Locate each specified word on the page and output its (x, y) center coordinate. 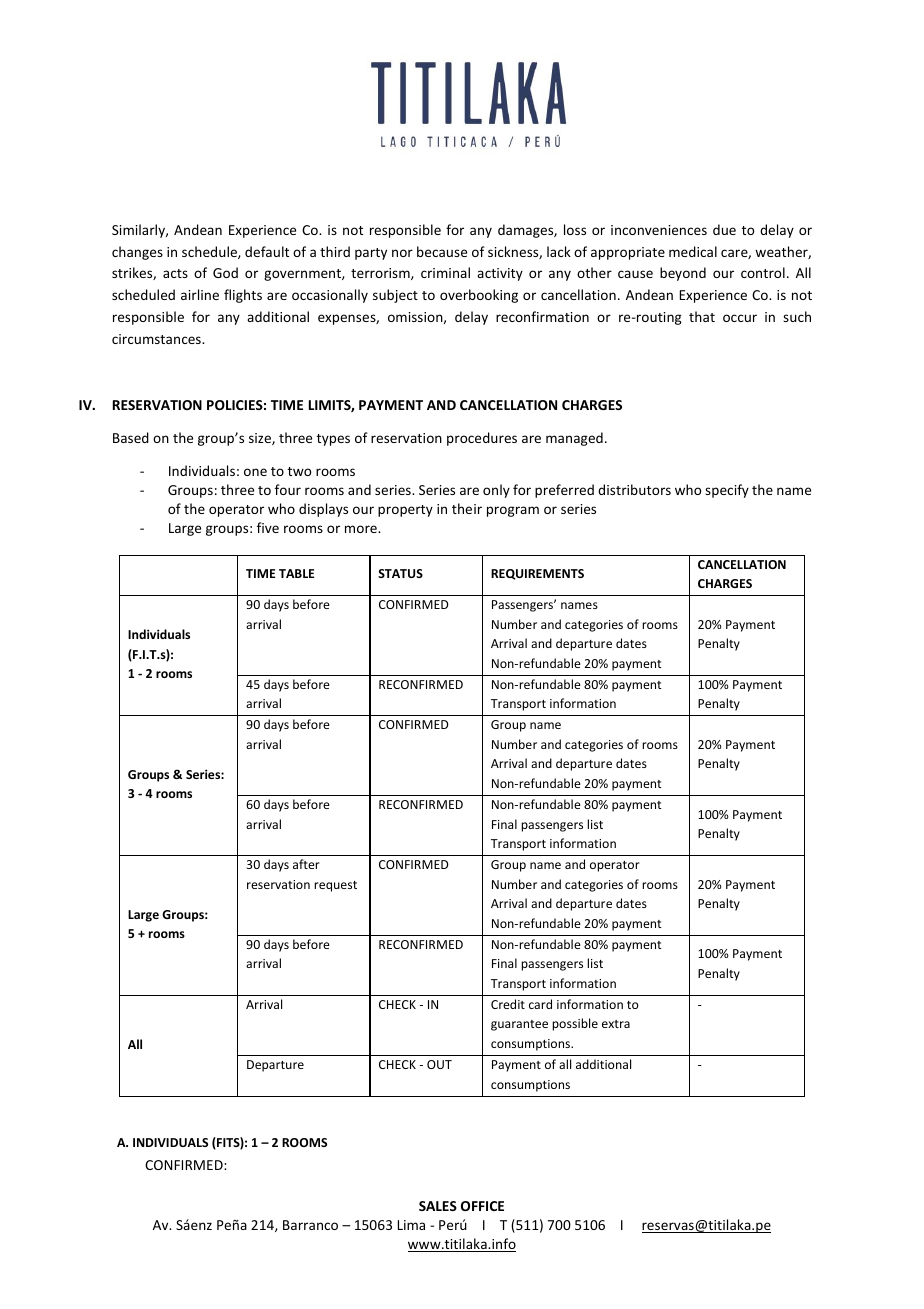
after (306, 864)
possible (575, 1024)
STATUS (400, 573)
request (335, 886)
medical (693, 251)
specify (727, 491)
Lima (411, 1225)
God (225, 272)
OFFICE (482, 1206)
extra (616, 1024)
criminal (445, 272)
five (268, 527)
